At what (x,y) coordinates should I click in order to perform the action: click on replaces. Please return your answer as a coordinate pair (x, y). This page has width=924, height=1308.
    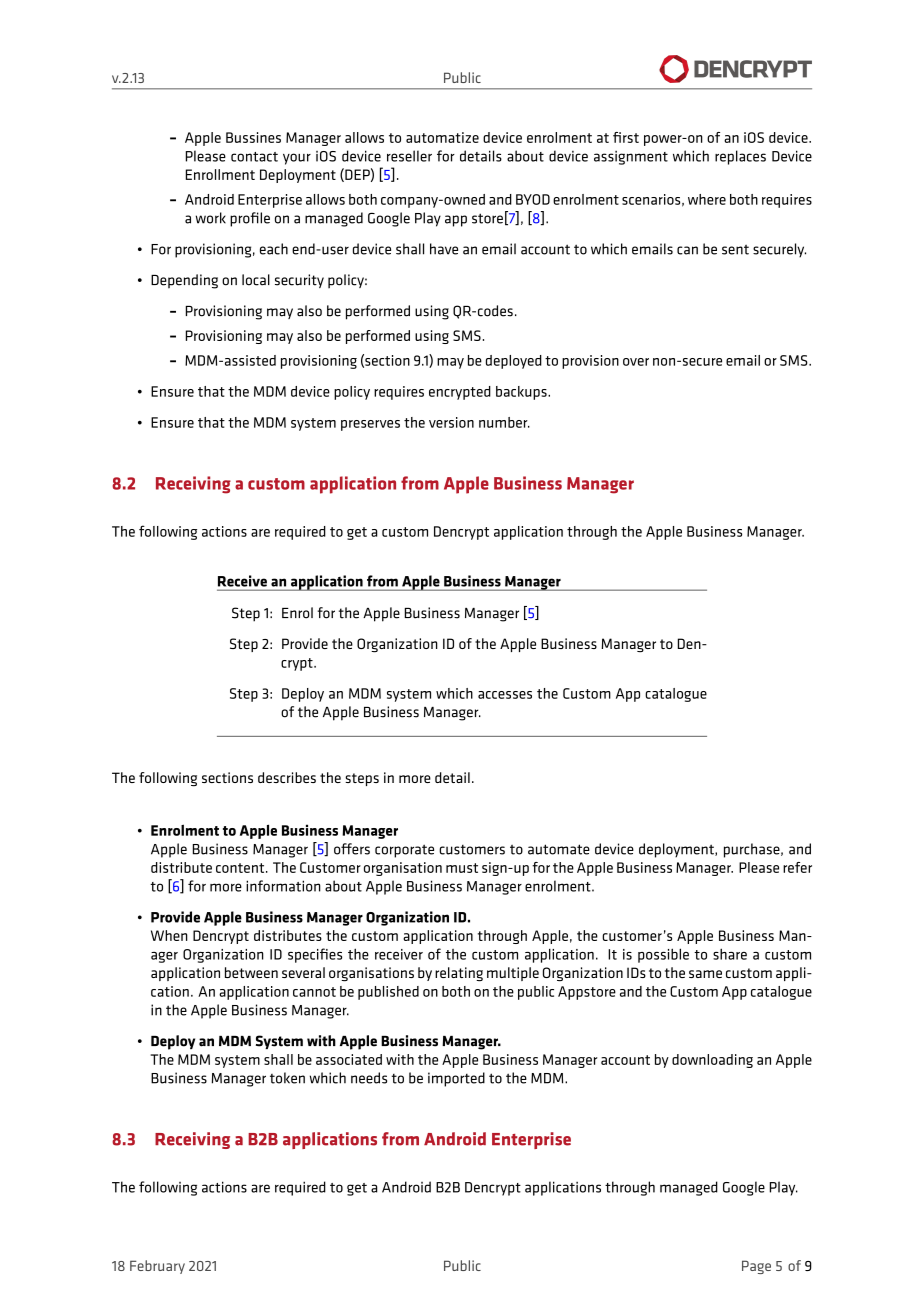
    Looking at the image, I should click on (740, 157).
